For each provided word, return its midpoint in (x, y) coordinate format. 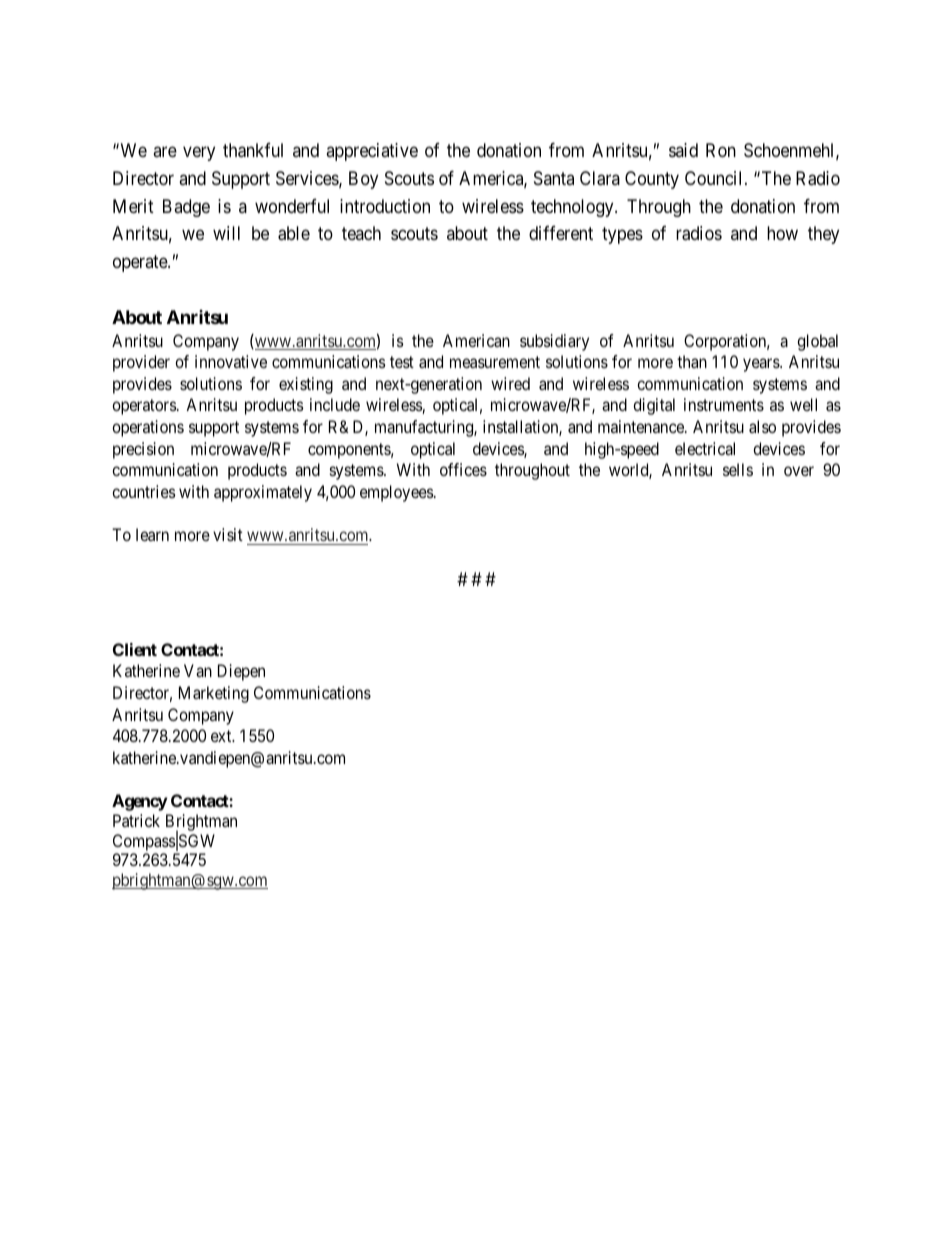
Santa (554, 178)
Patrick (136, 820)
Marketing (214, 694)
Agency (140, 802)
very (199, 153)
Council (715, 178)
